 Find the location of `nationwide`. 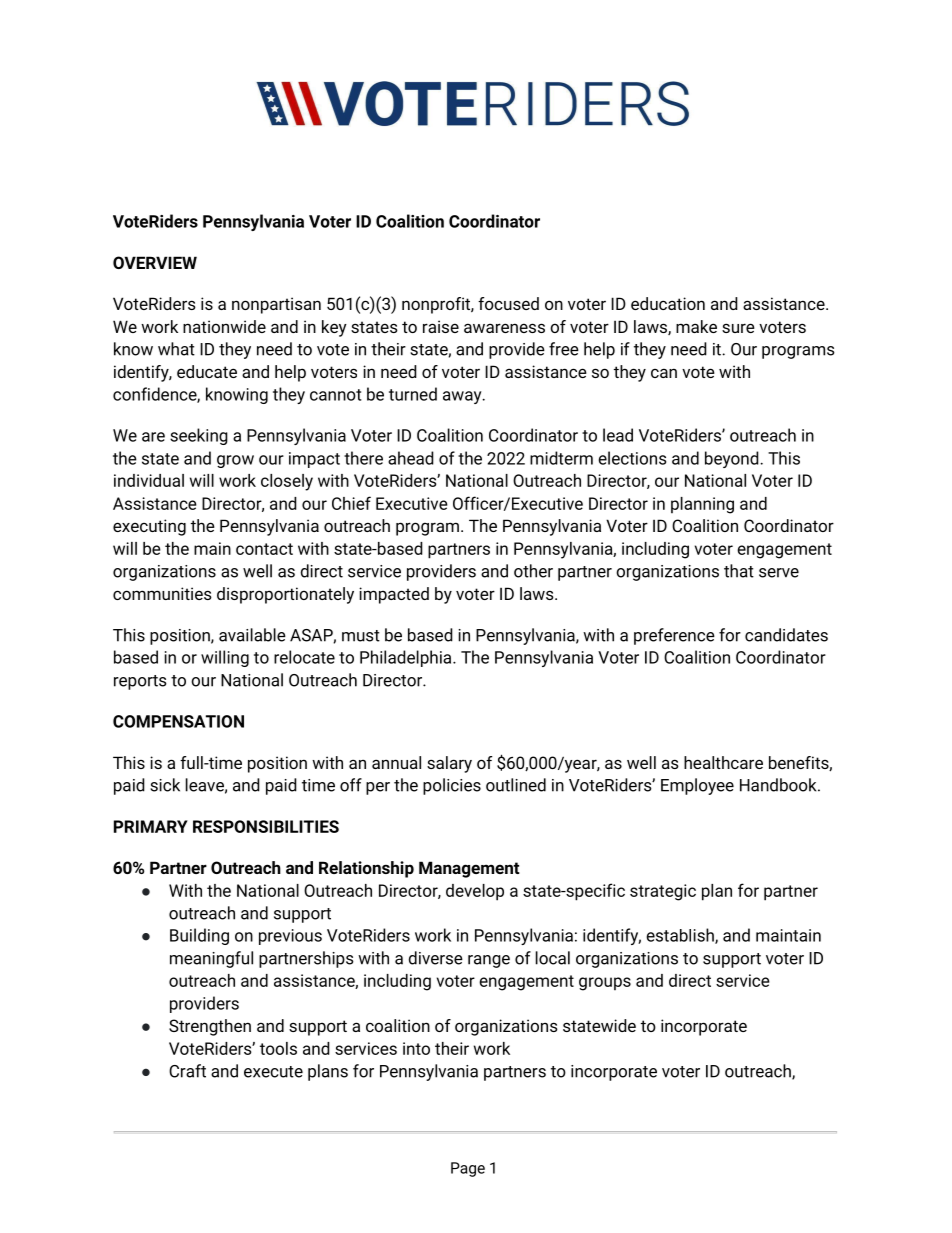

nationwide is located at coordinates (224, 326).
